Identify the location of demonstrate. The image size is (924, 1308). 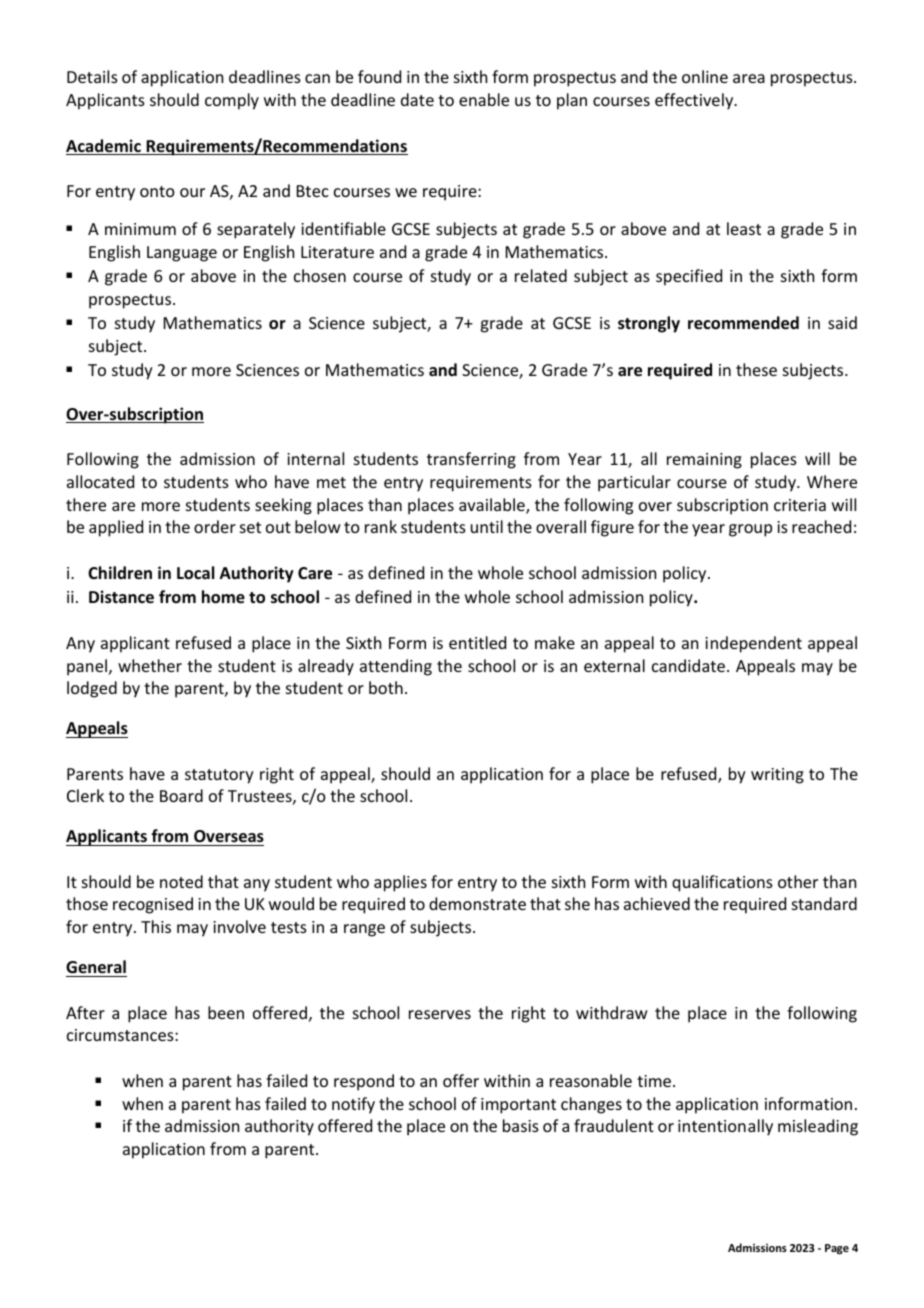
(477, 903).
